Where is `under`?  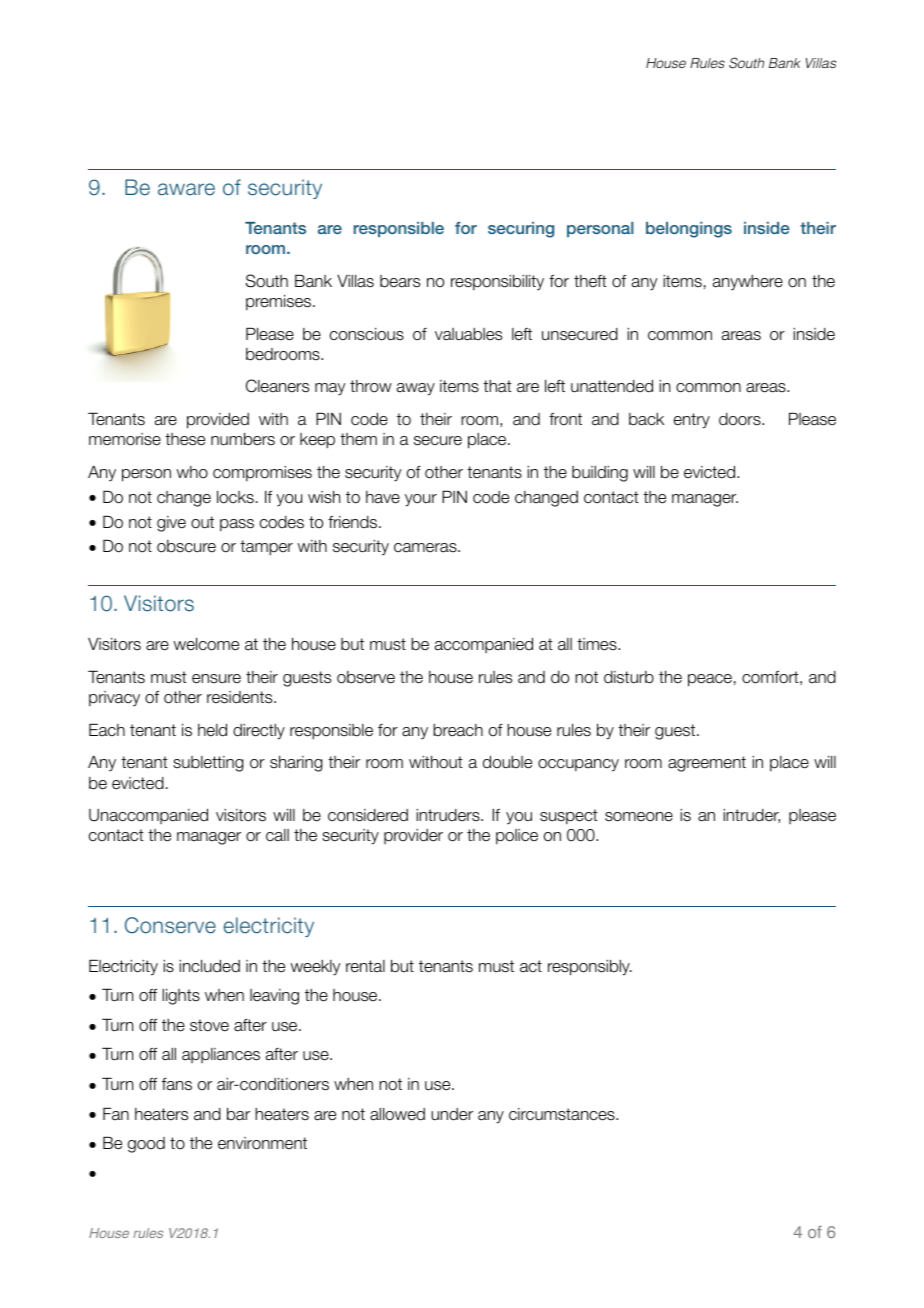 under is located at coordinates (452, 1114).
